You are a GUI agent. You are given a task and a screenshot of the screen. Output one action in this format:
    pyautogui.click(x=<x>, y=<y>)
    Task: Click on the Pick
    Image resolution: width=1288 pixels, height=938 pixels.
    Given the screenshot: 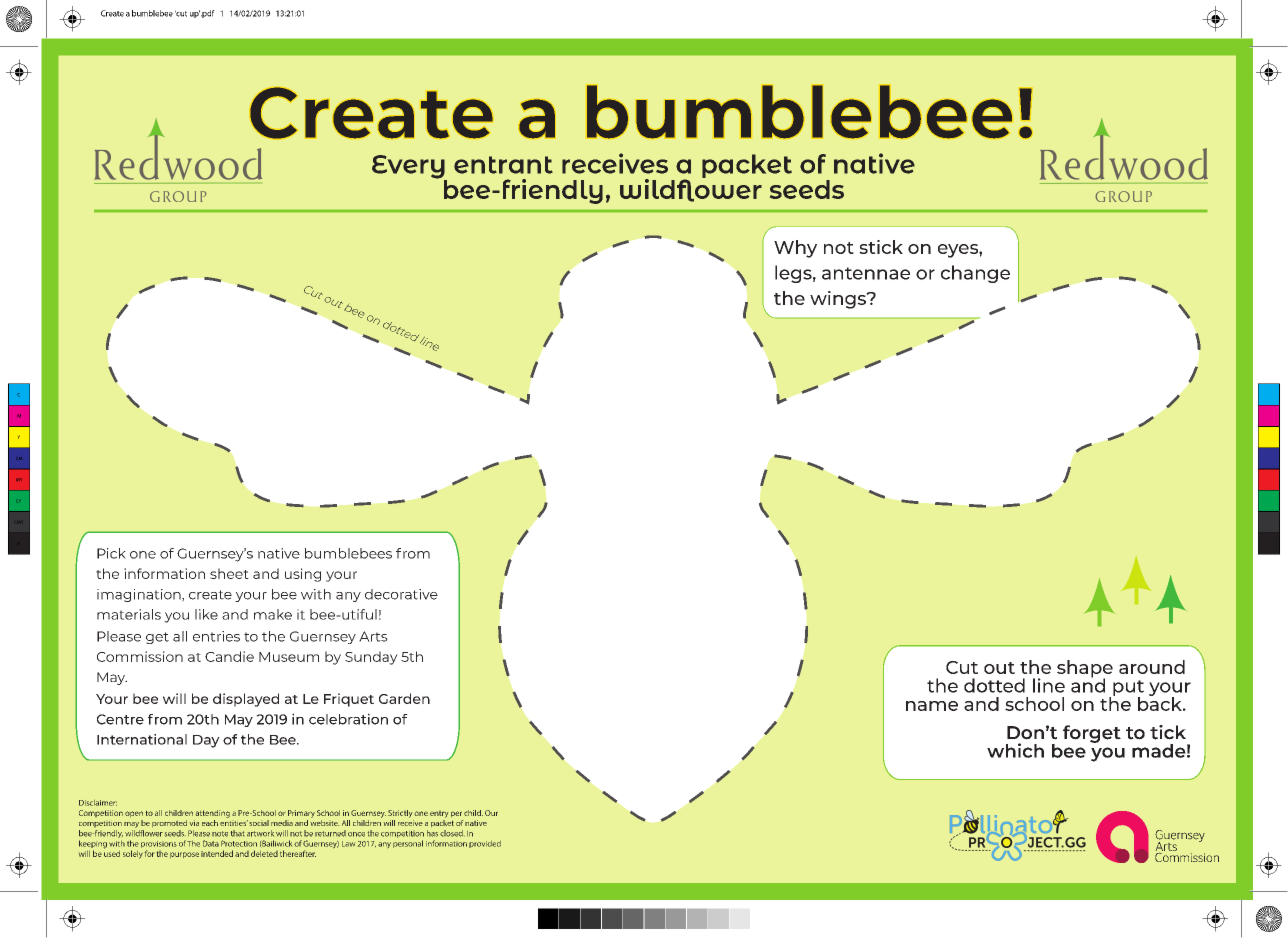 What is the action you would take?
    pyautogui.click(x=111, y=553)
